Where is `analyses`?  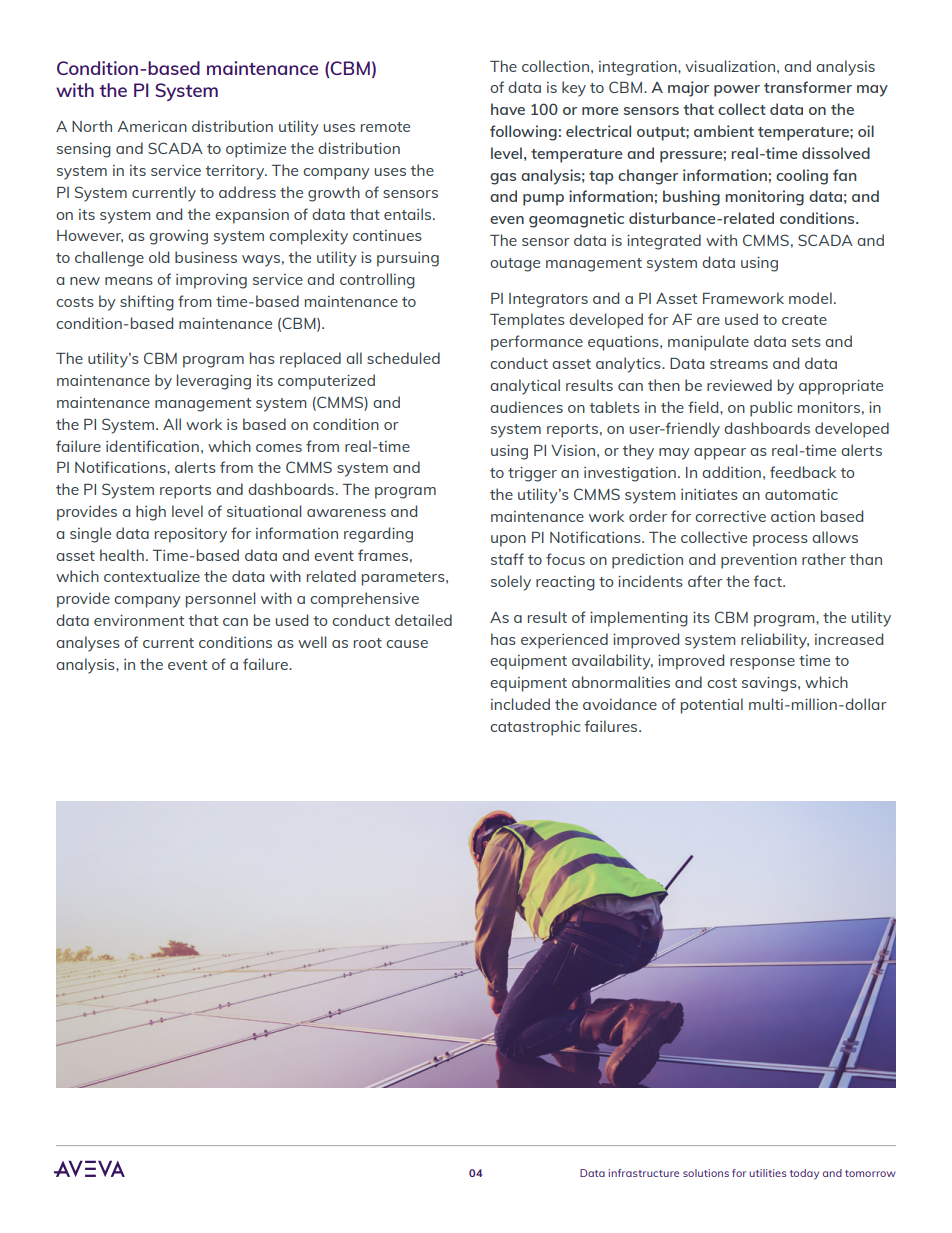
analyses is located at coordinates (88, 644).
